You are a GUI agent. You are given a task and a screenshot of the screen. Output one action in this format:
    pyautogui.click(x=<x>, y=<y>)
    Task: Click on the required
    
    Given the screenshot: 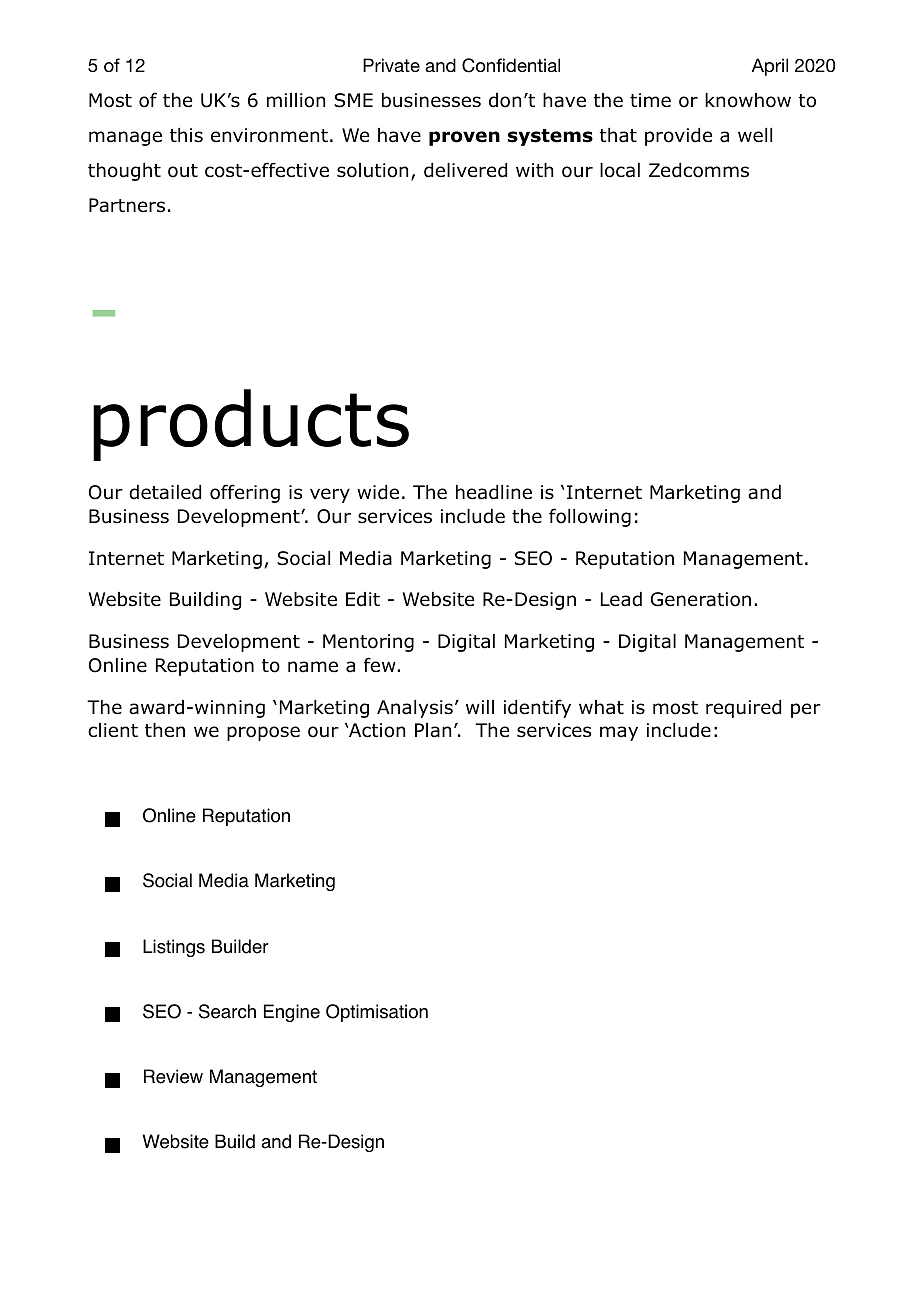 What is the action you would take?
    pyautogui.click(x=743, y=709)
